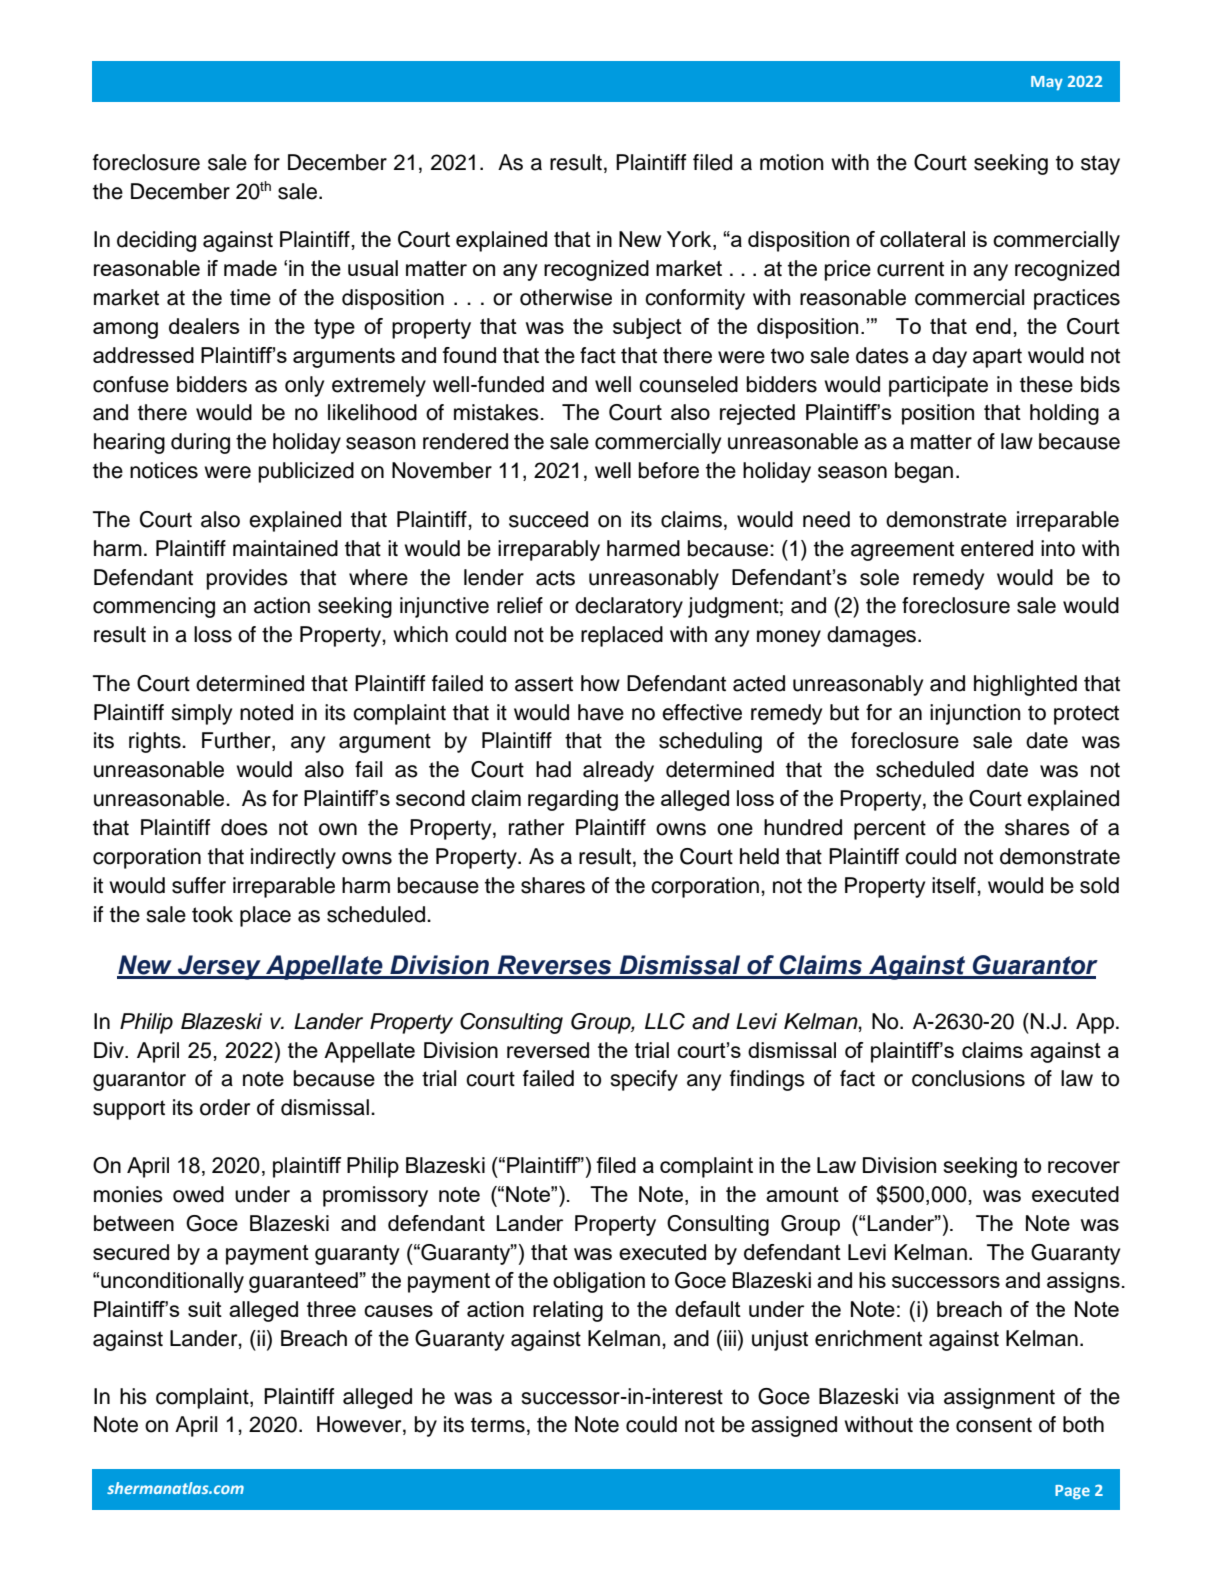  What do you see at coordinates (156, 241) in the page?
I see `deciding` at bounding box center [156, 241].
